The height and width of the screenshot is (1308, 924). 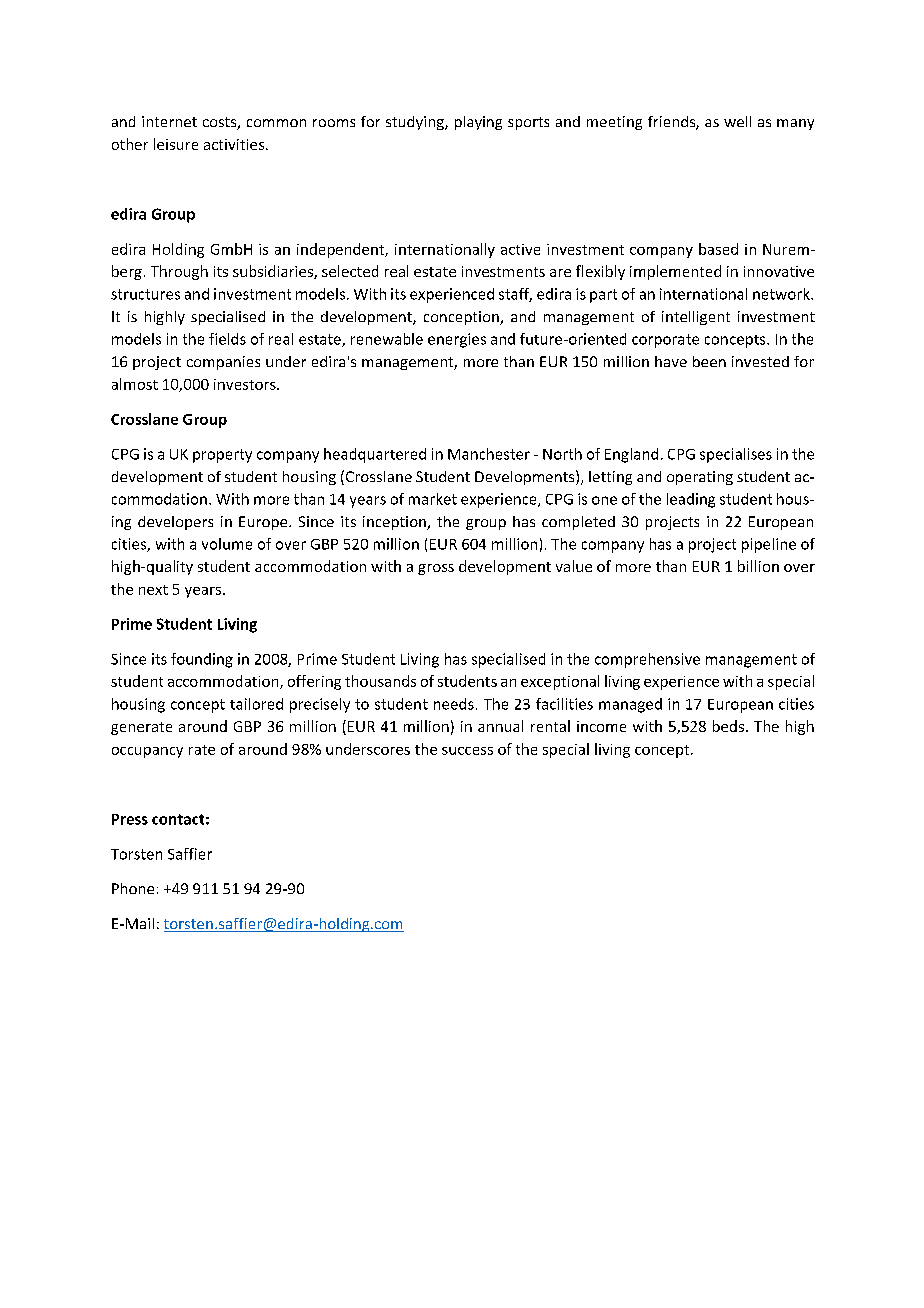 I want to click on Phone, so click(x=133, y=888).
